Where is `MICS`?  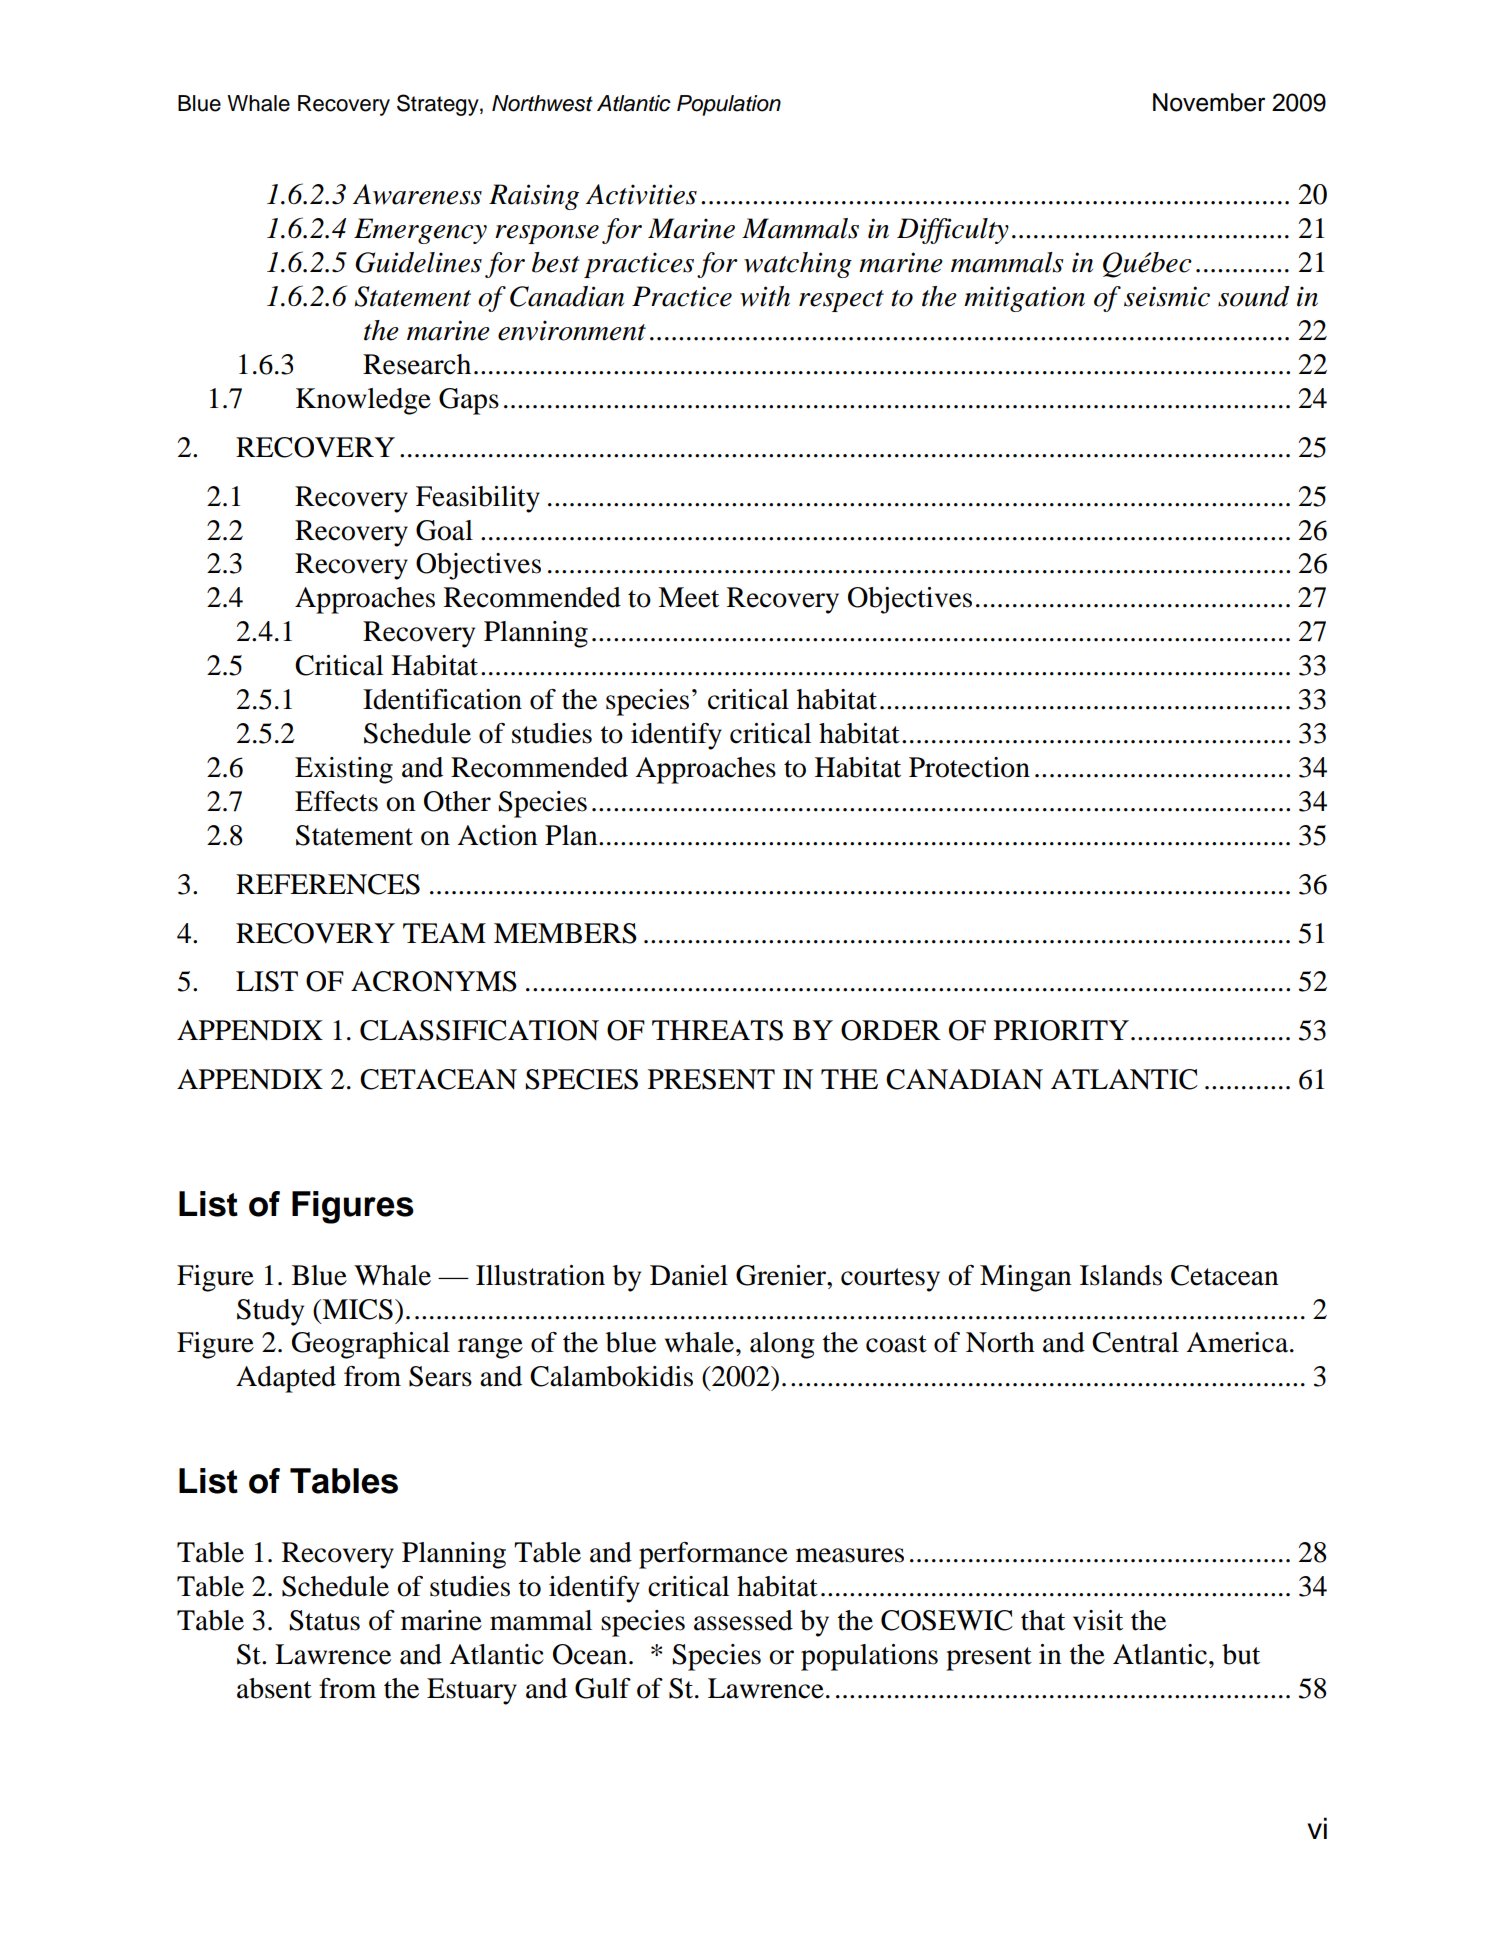
MICS is located at coordinates (356, 1309).
